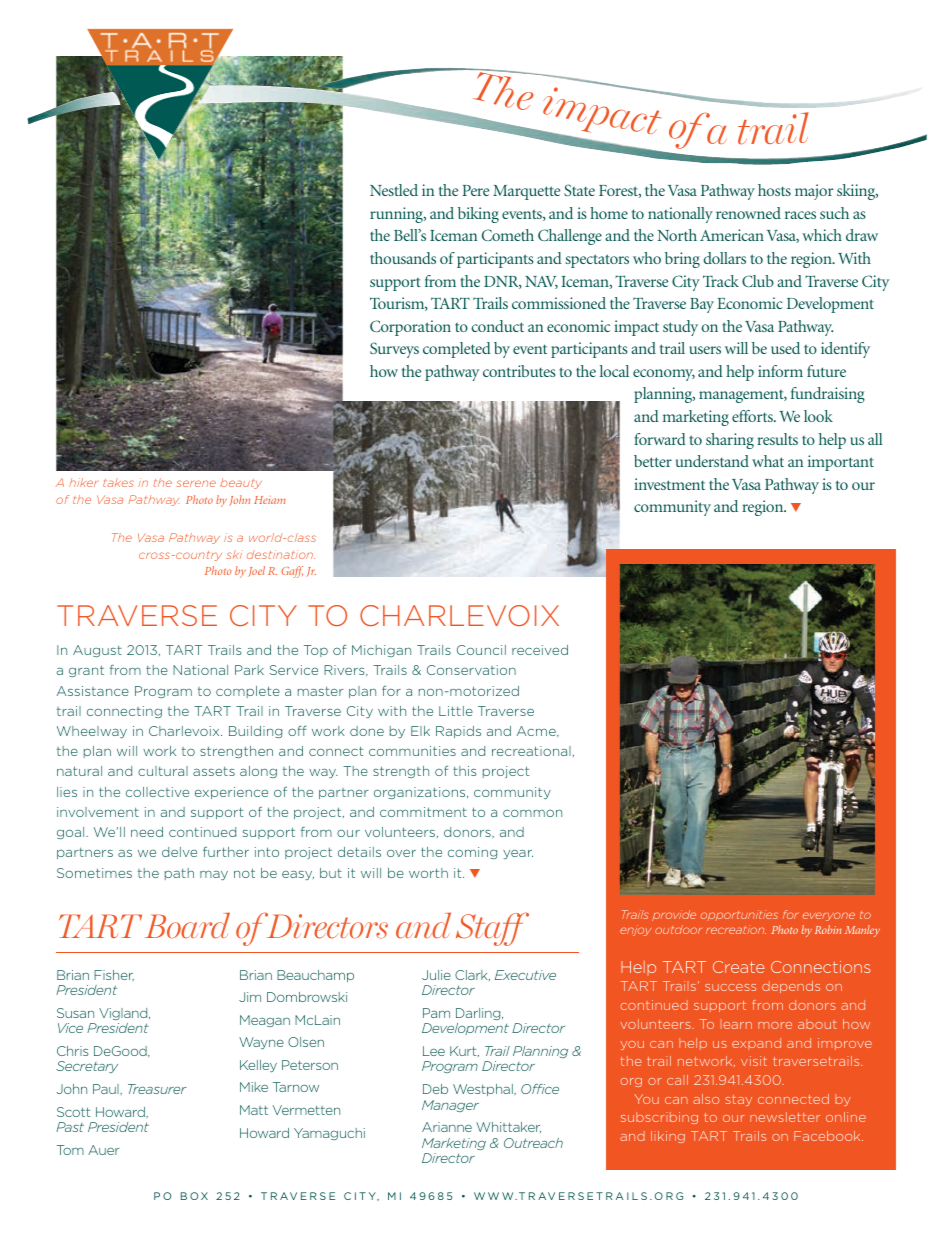 The height and width of the document is (1233, 952). I want to click on Treasurer, so click(157, 1089).
